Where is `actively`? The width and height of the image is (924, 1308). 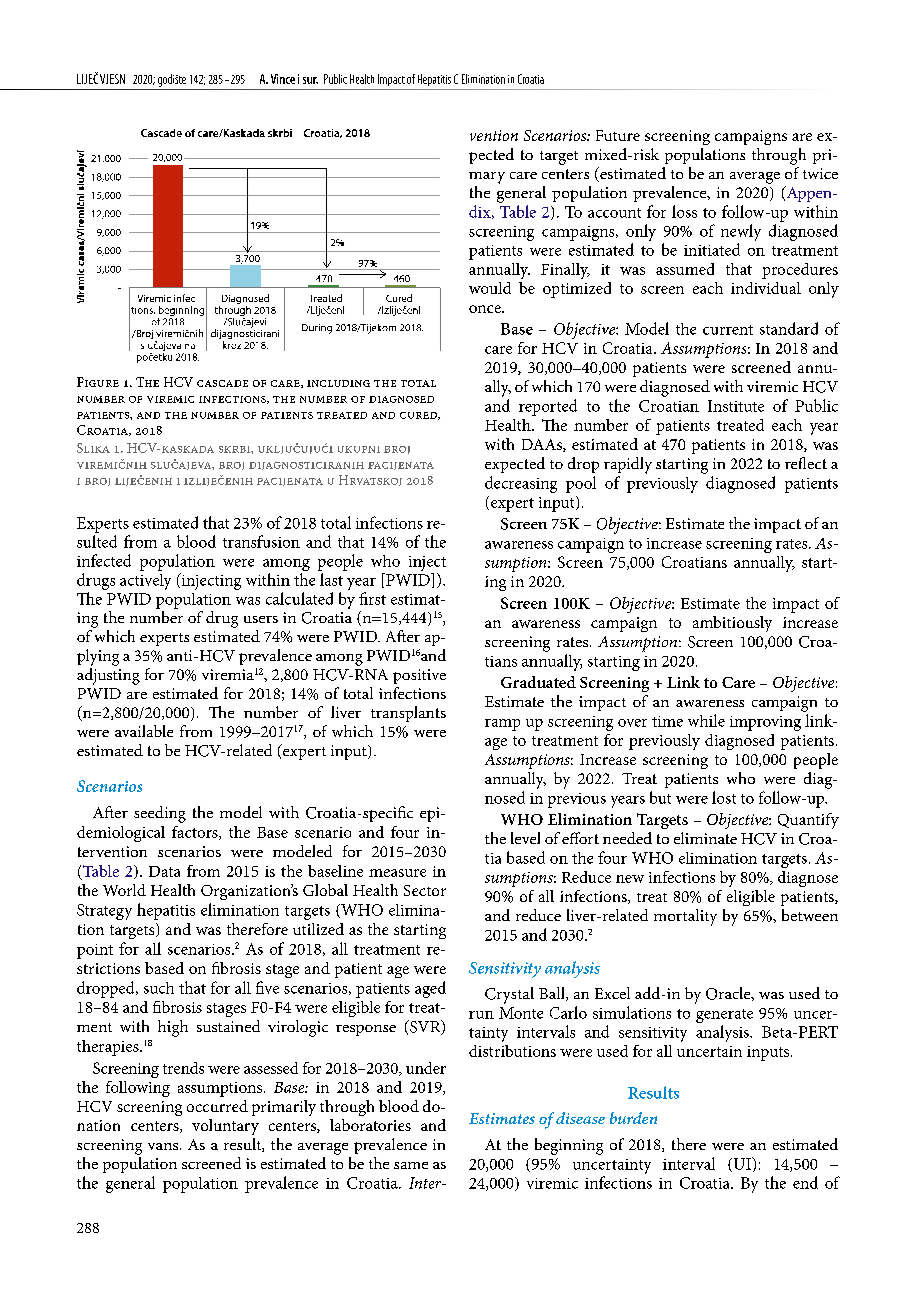
actively is located at coordinates (145, 582).
